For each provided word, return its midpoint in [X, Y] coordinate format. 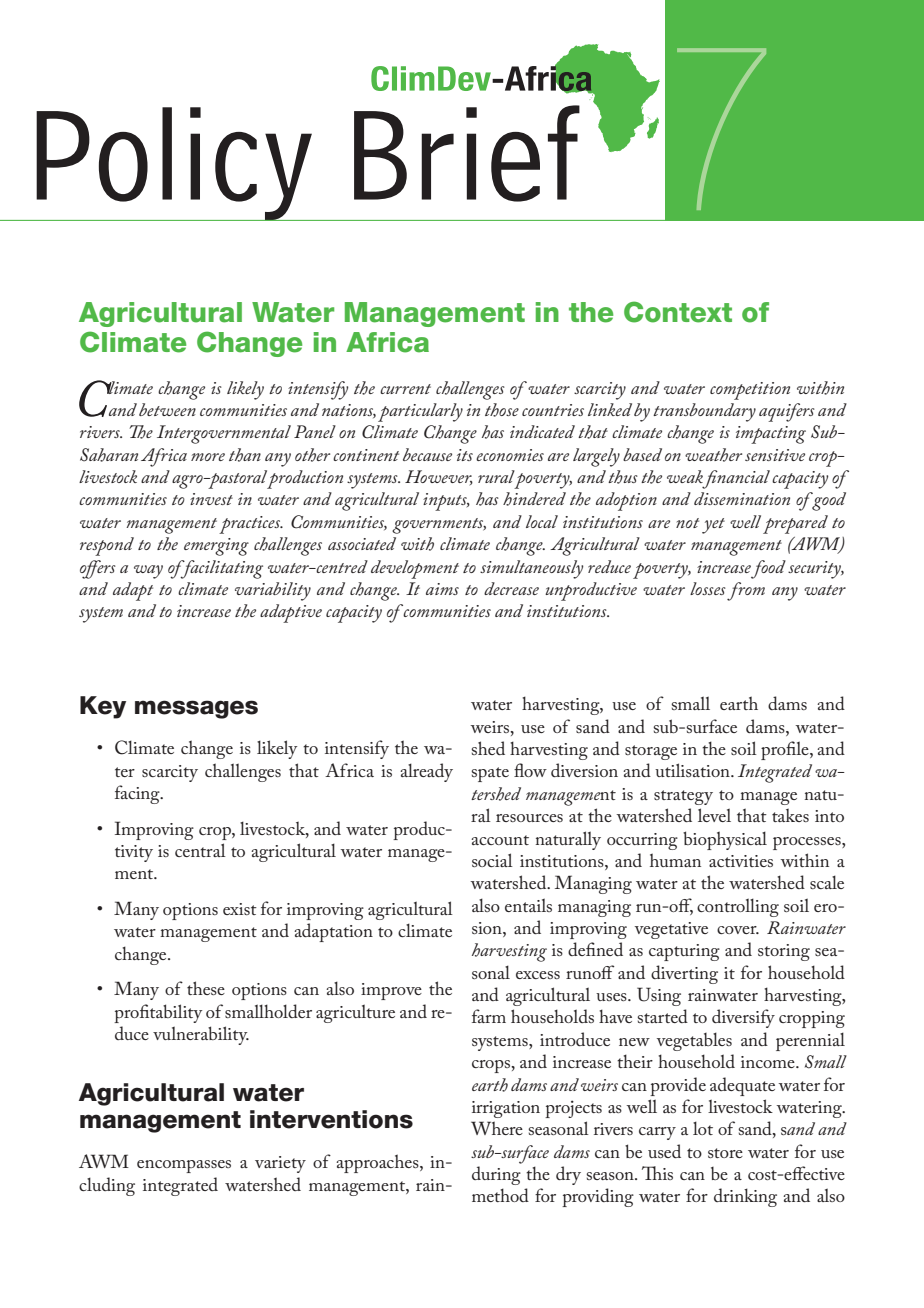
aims [442, 589]
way [148, 572]
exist [240, 909]
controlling [738, 907]
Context [678, 312]
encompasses [184, 1166]
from [746, 591]
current [405, 389]
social [492, 860]
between [167, 409]
